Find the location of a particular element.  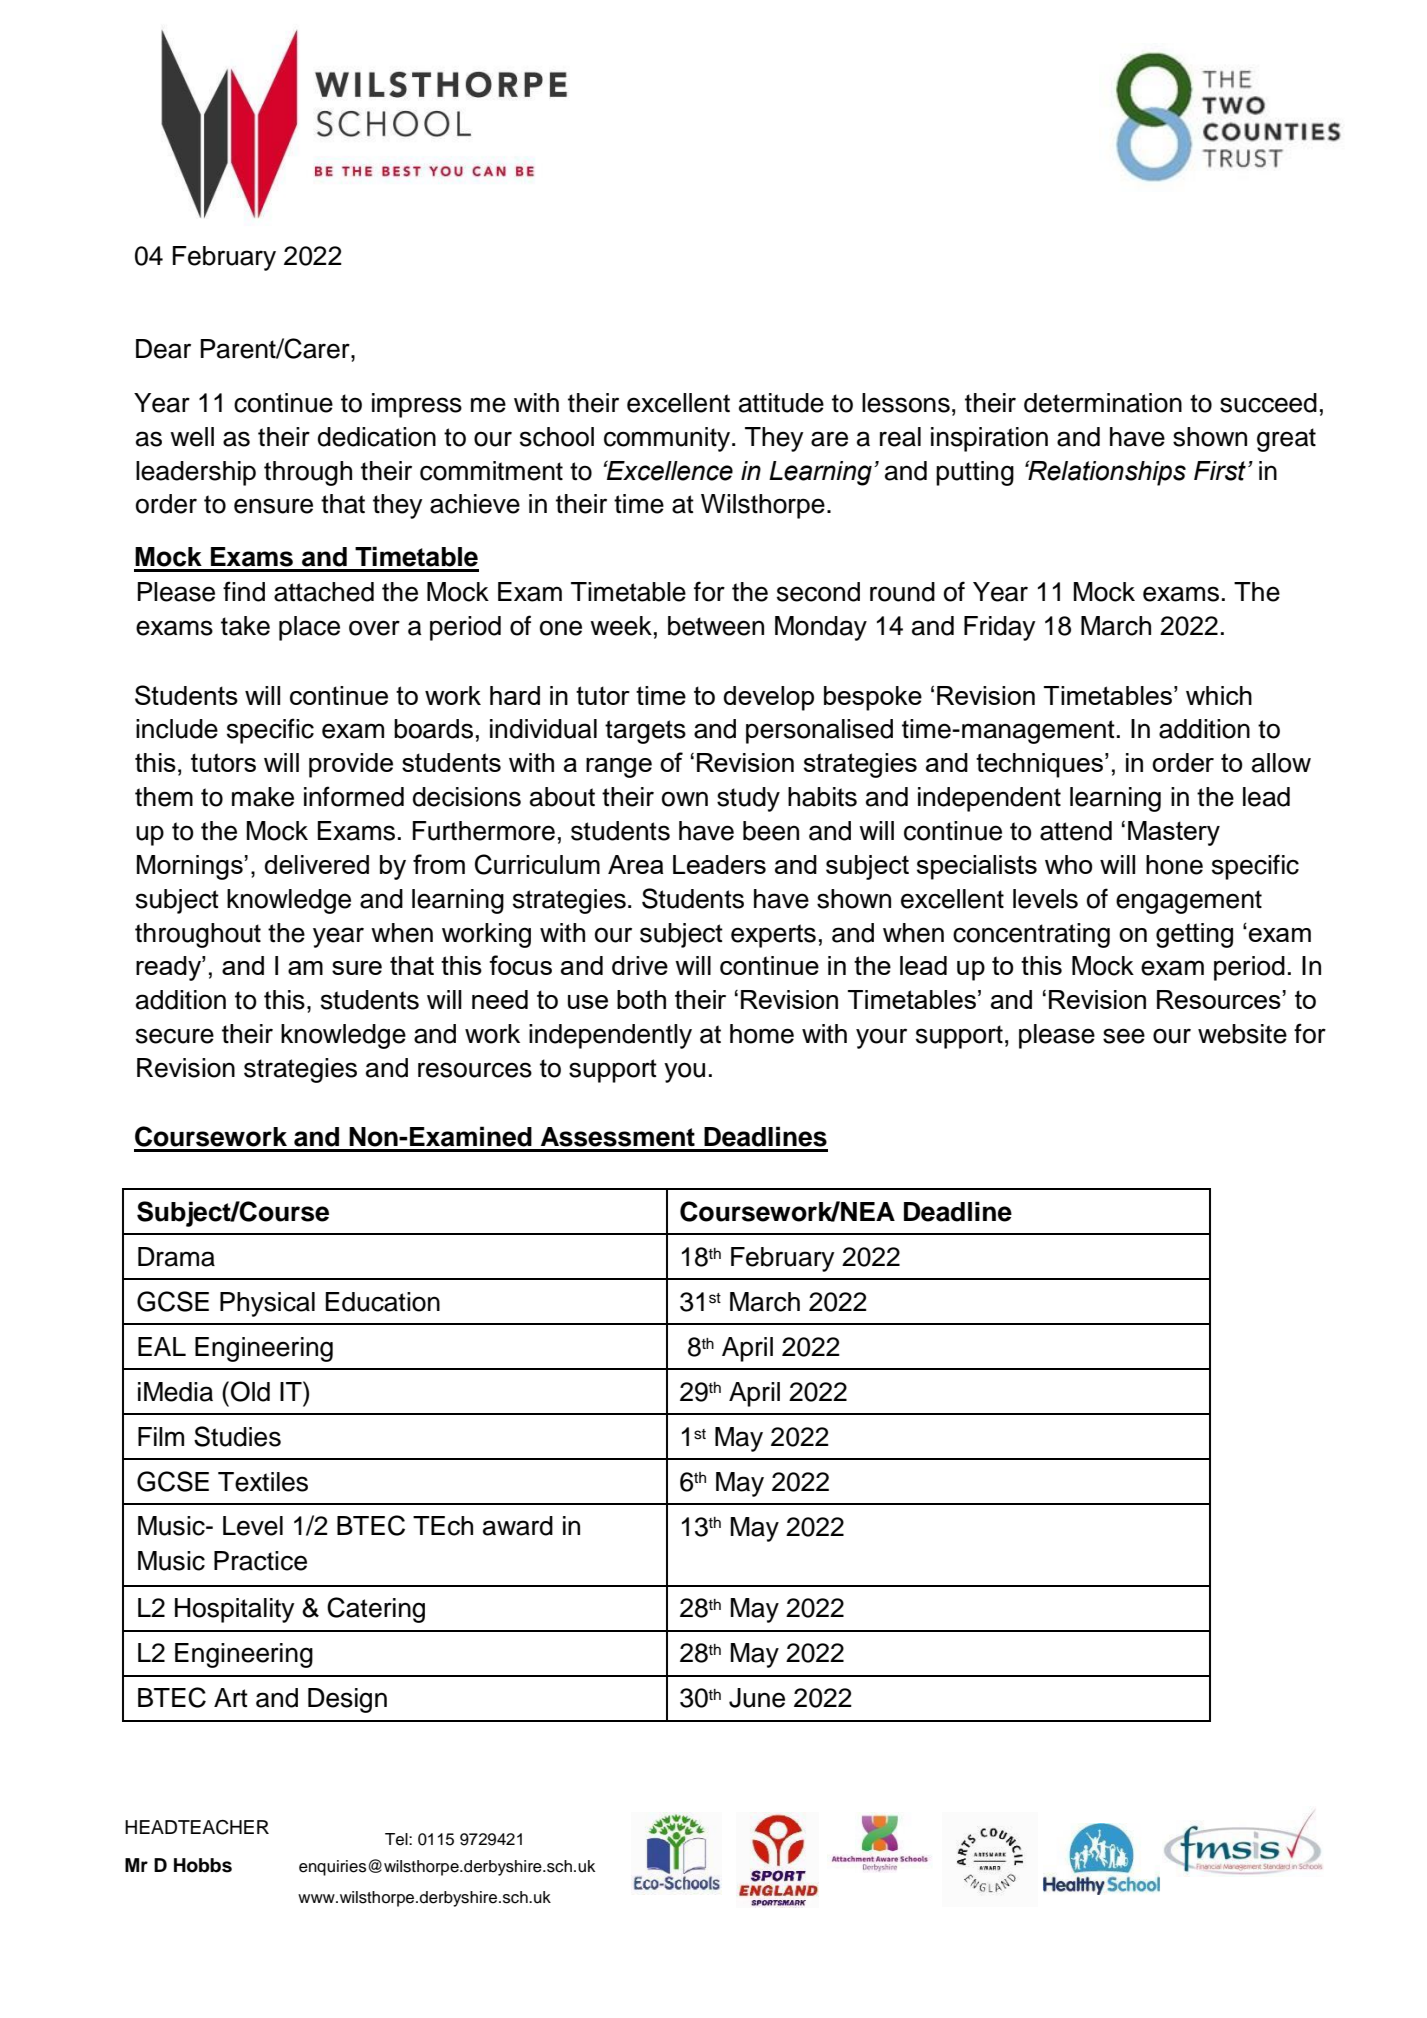

home is located at coordinates (762, 1034).
